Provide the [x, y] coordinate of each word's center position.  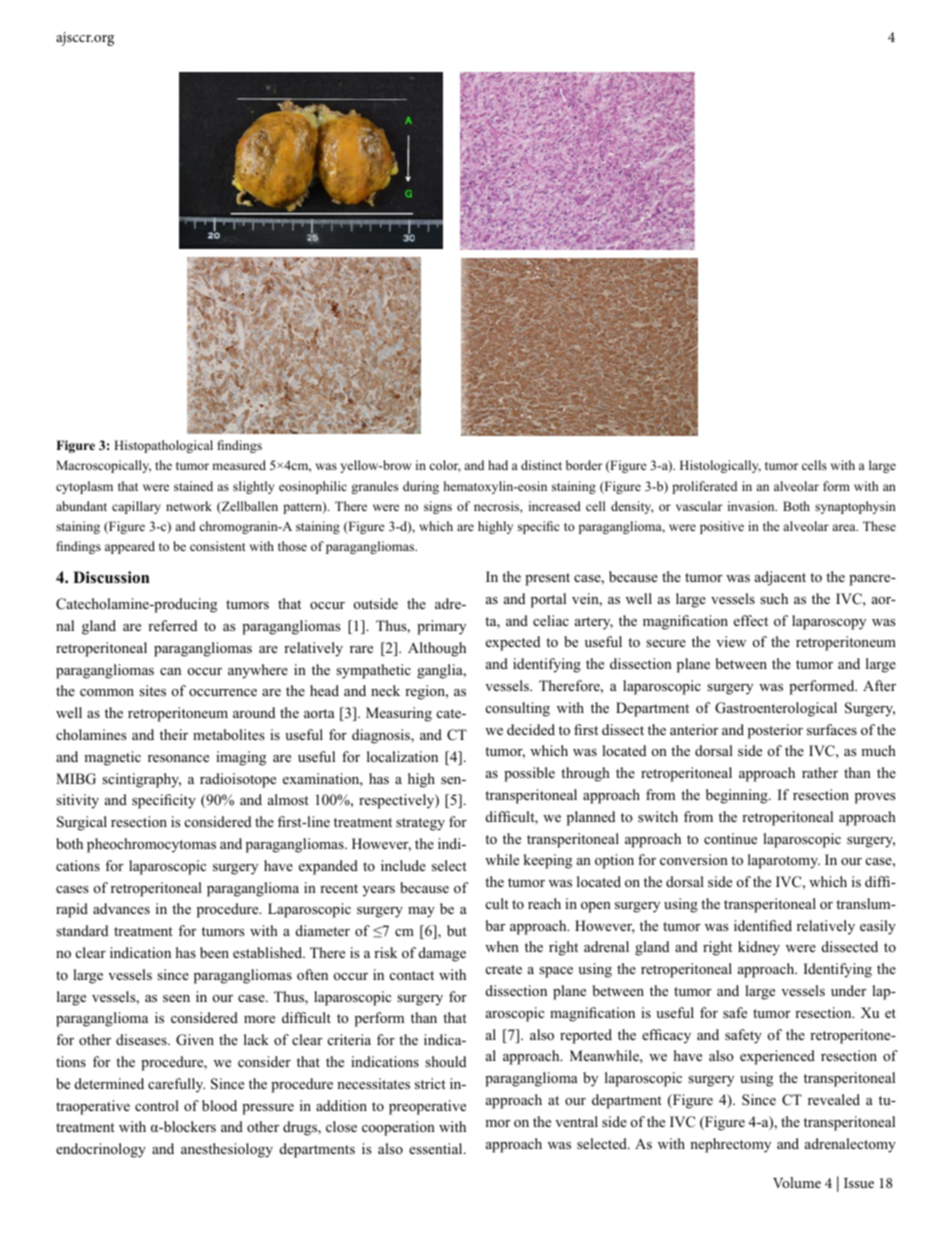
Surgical [82, 823]
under [848, 990]
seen [176, 998]
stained [193, 486]
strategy [420, 824]
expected [513, 643]
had [498, 465]
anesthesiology [227, 1150]
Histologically [720, 466]
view [731, 641]
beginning [738, 796]
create [504, 969]
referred [172, 625]
